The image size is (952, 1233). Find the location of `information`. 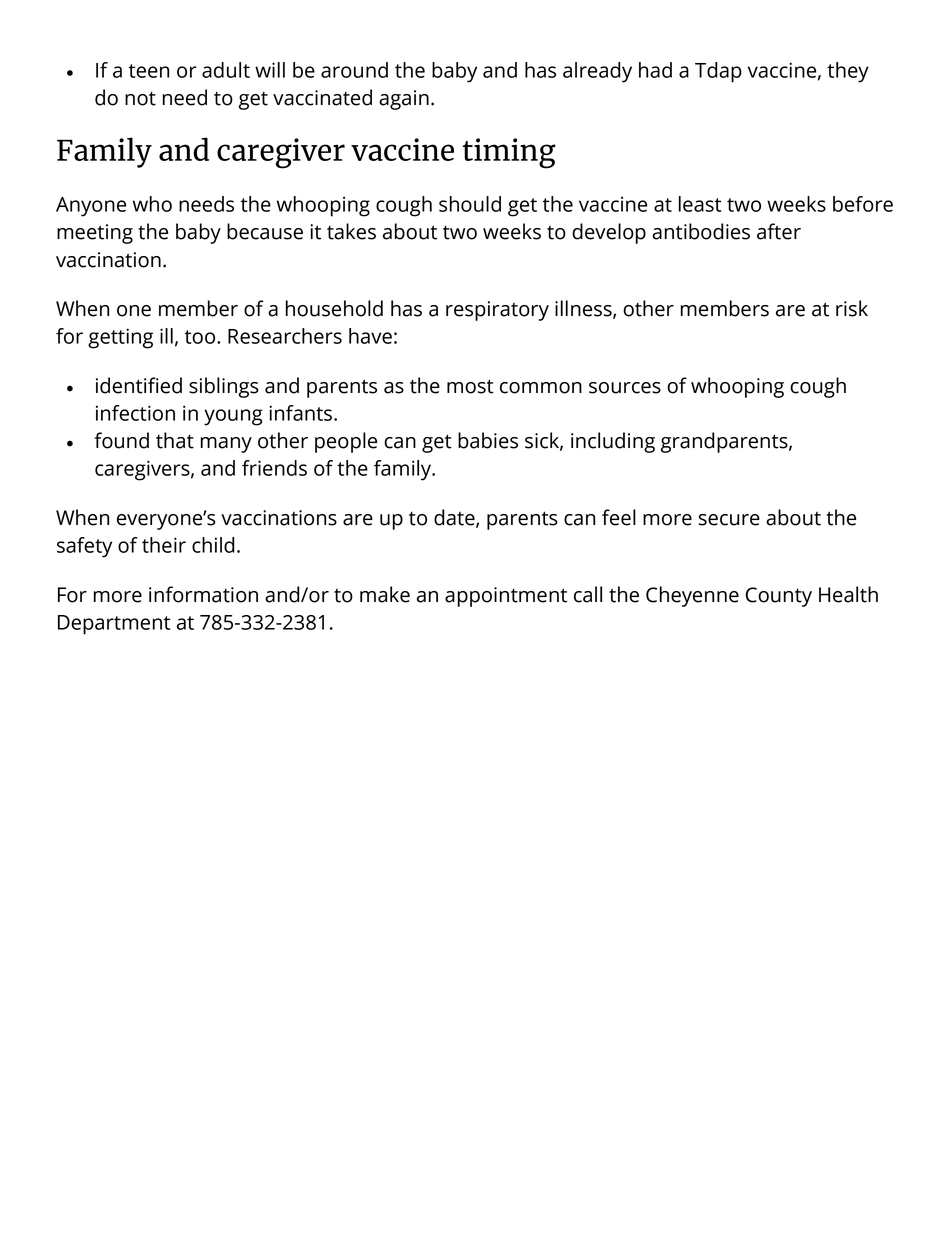

information is located at coordinates (203, 594).
